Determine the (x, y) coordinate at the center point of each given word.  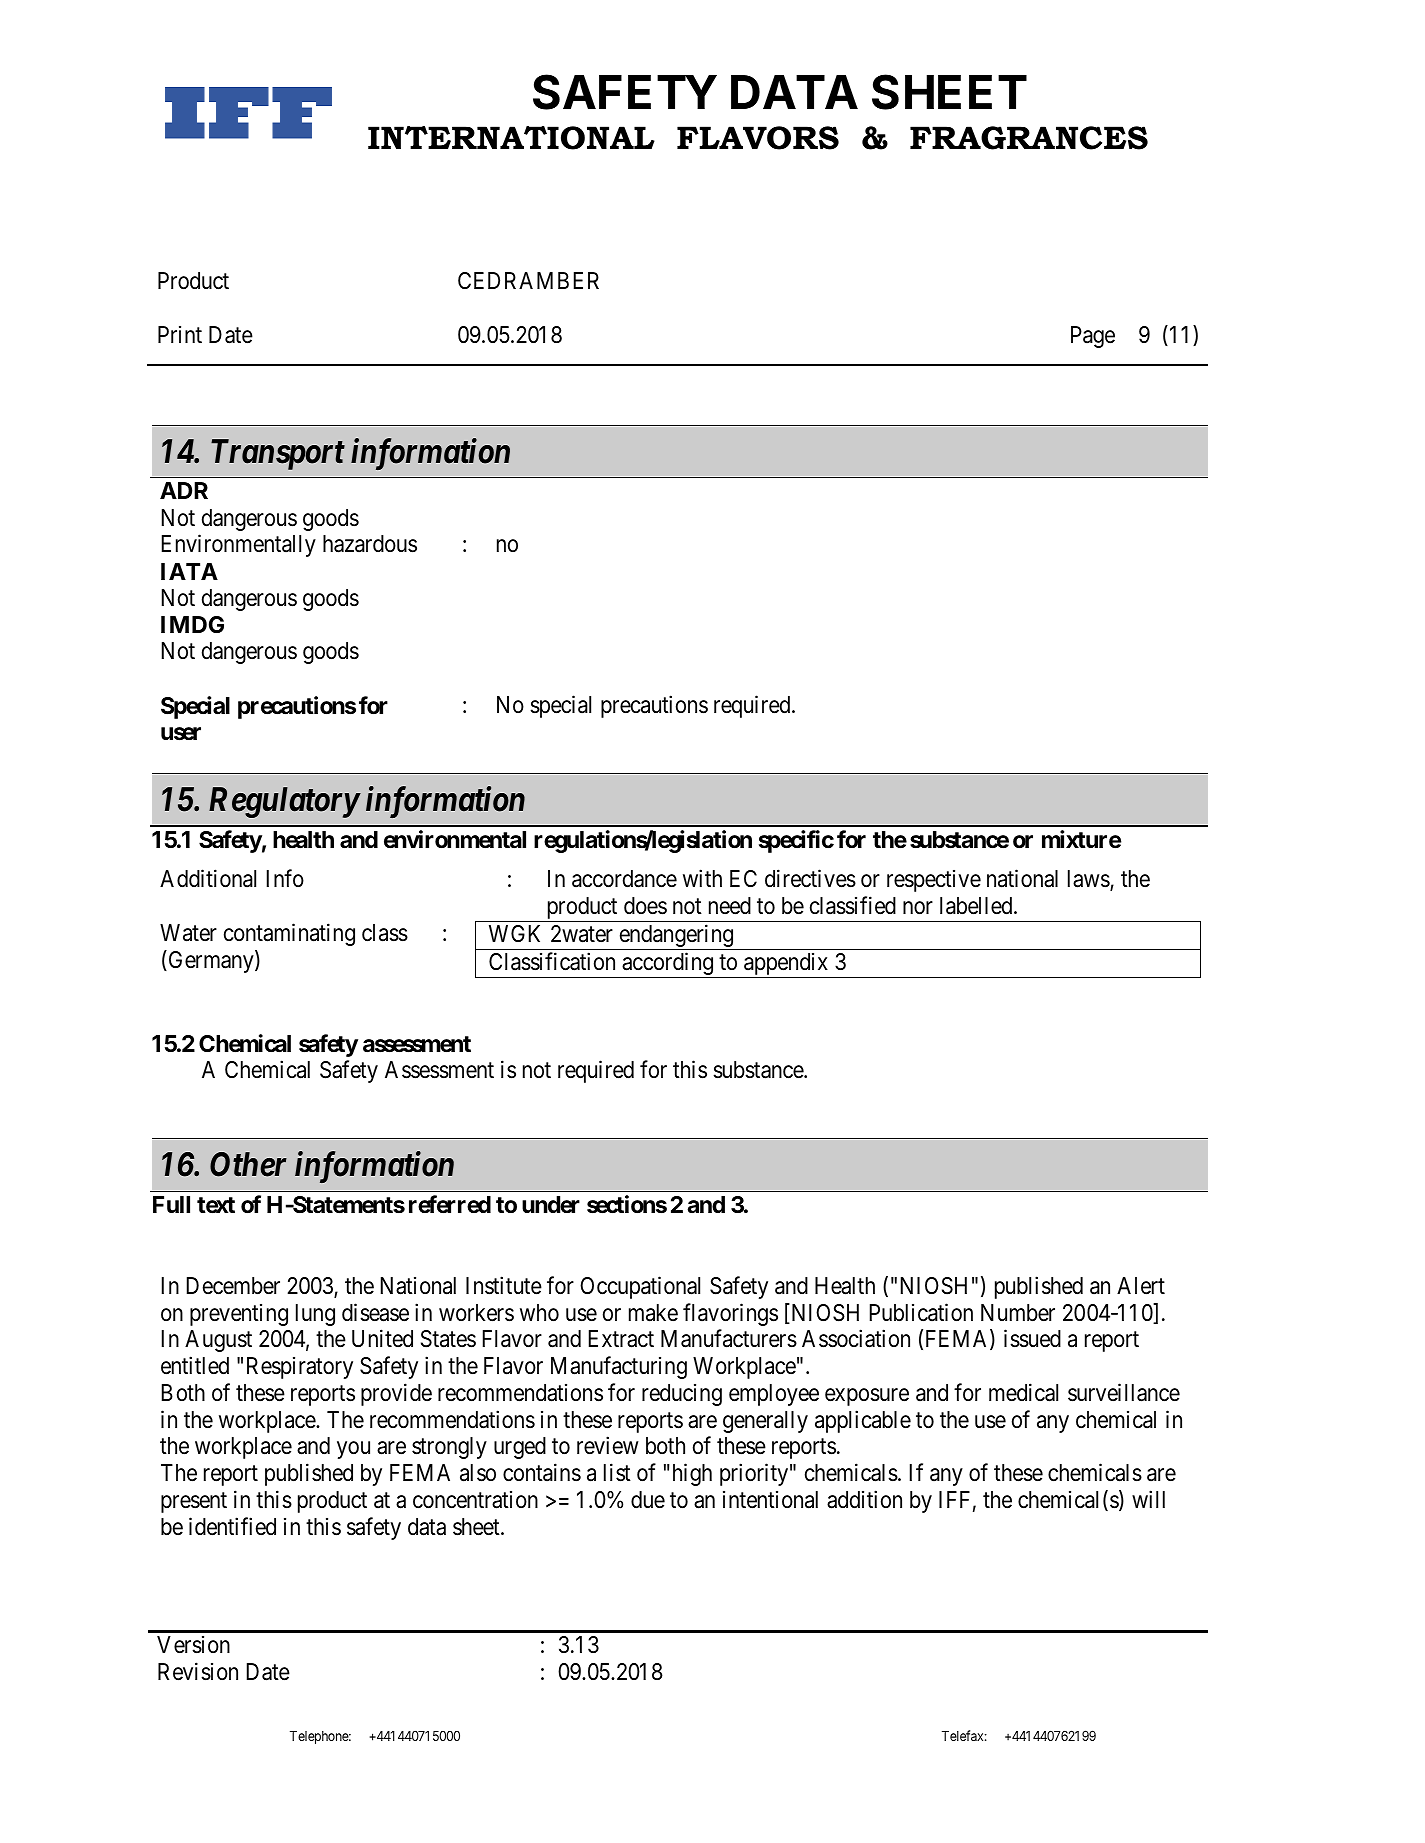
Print (180, 334)
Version (193, 1645)
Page (1093, 337)
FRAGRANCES (1029, 138)
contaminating (289, 934)
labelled (977, 906)
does (645, 906)
